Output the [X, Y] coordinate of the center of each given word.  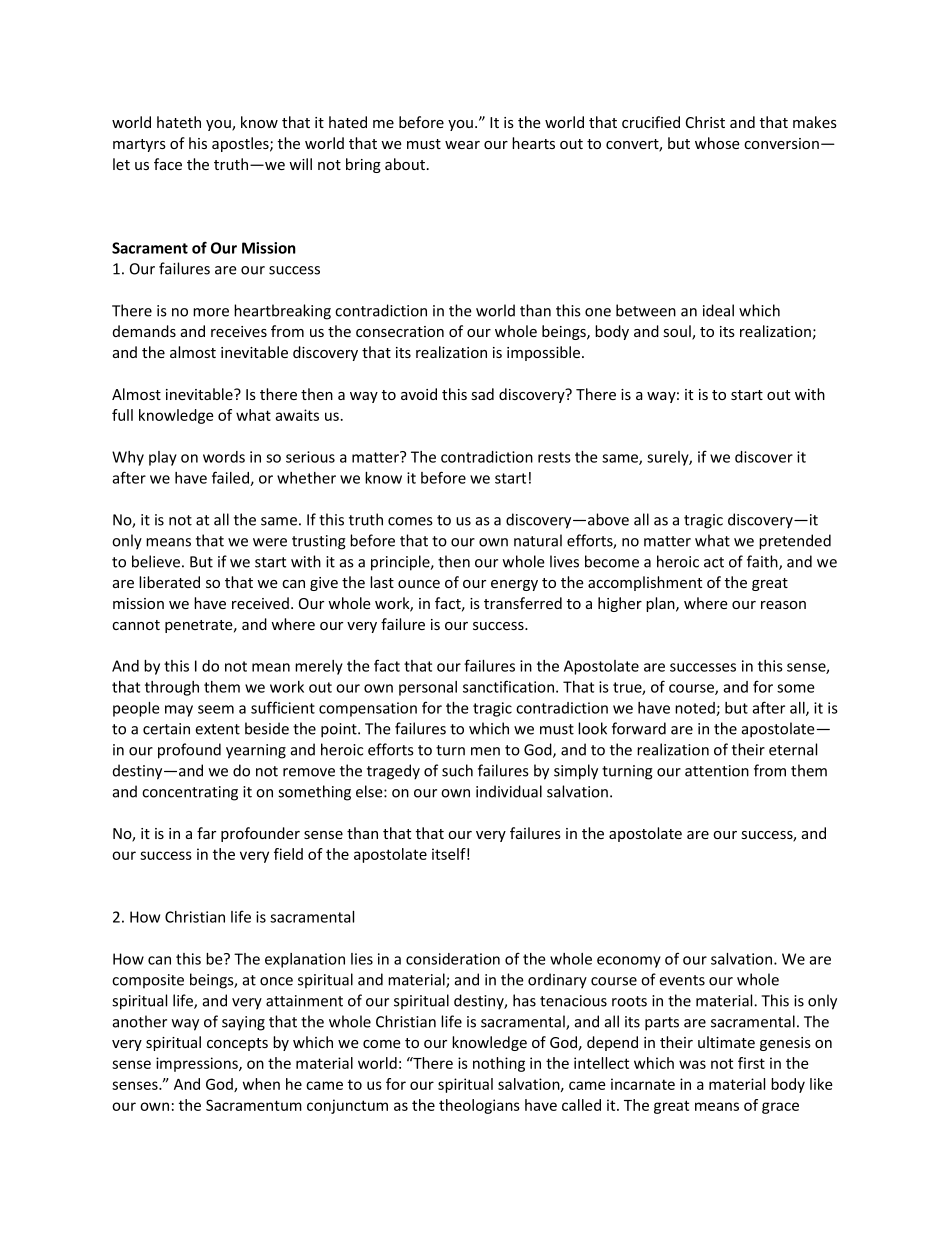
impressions [198, 1064]
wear [462, 145]
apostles [241, 144]
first [751, 1063]
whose [717, 143]
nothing [499, 1064]
